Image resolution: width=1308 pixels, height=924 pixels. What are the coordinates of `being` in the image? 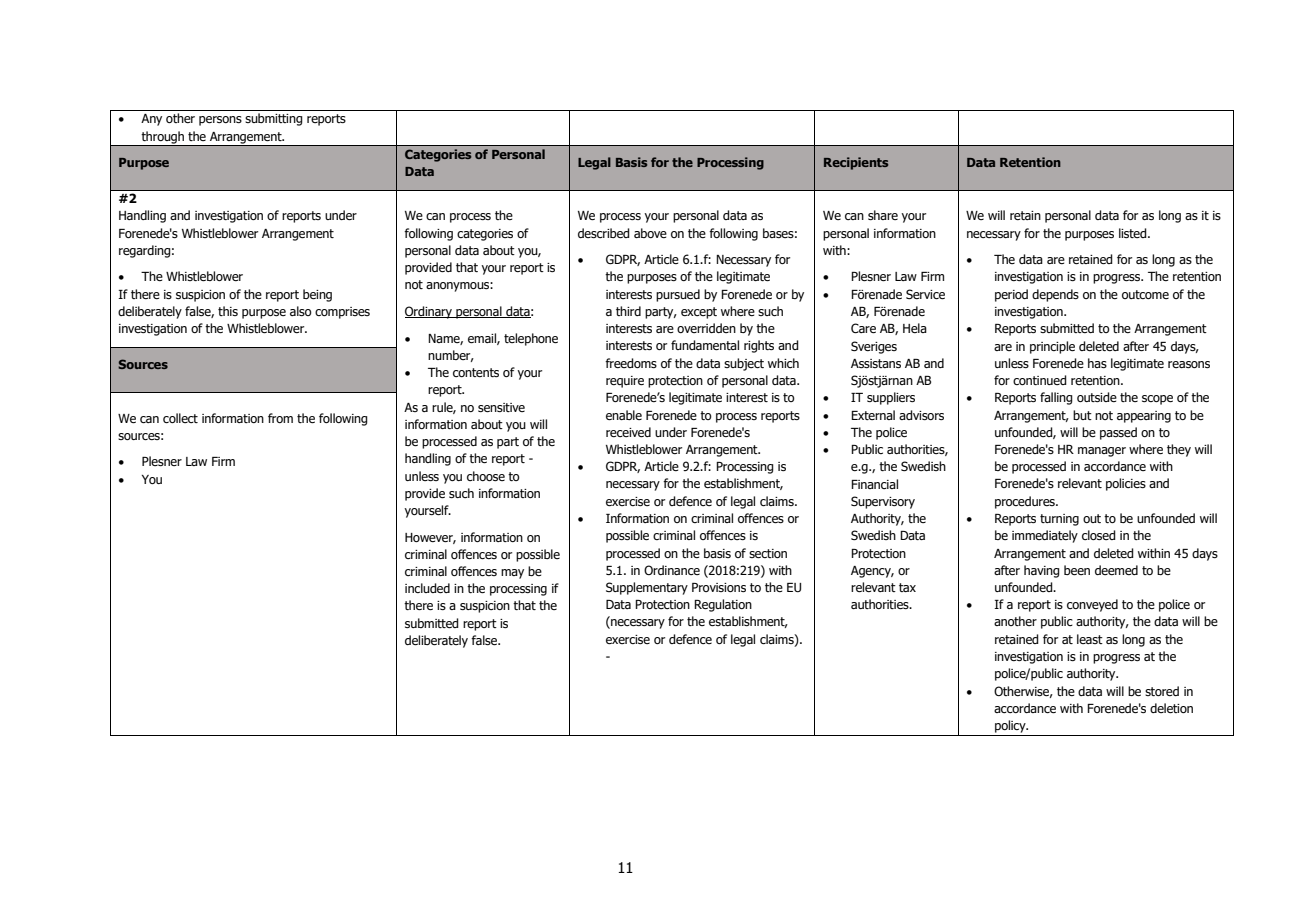 It's located at (317, 295).
